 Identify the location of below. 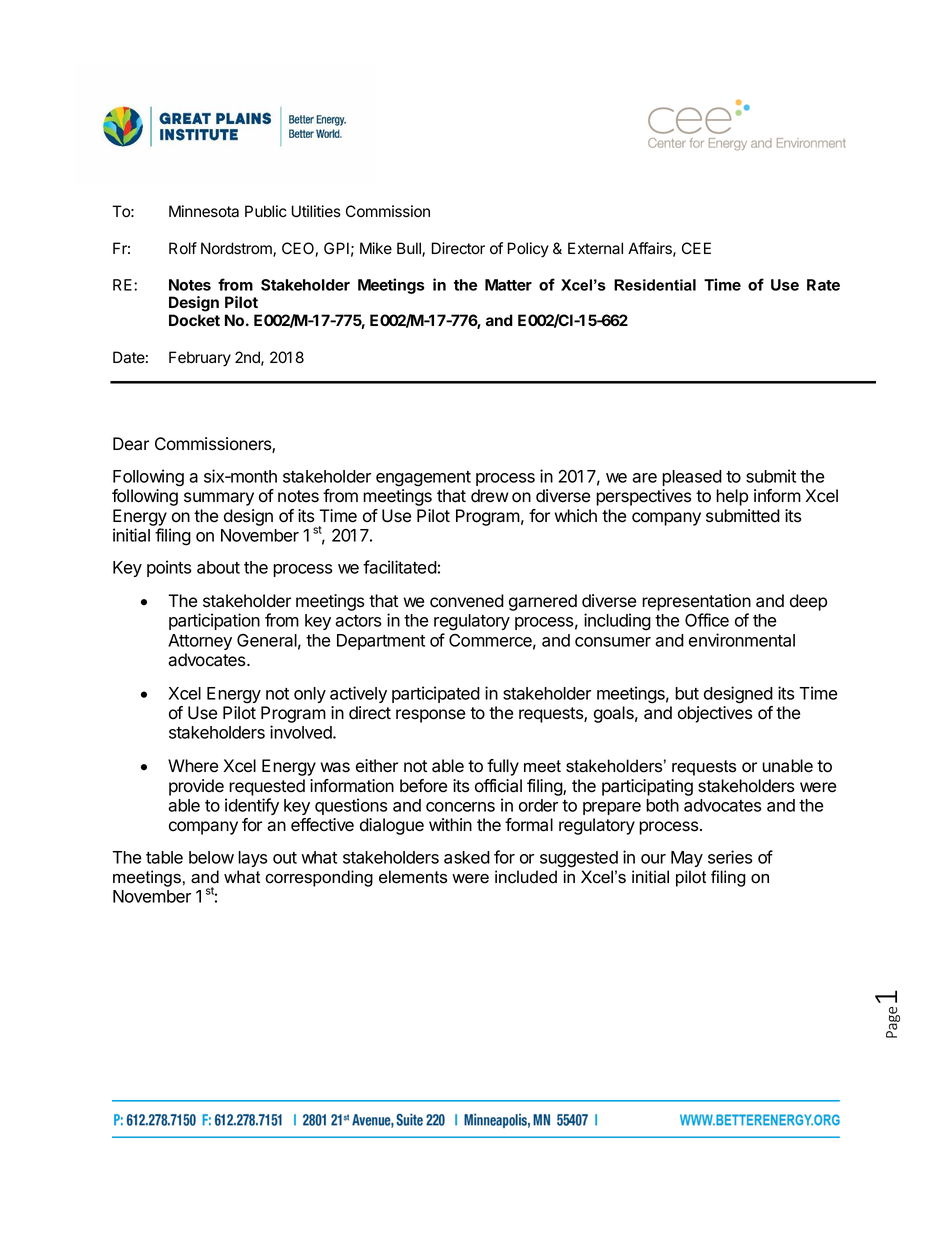
(211, 857).
